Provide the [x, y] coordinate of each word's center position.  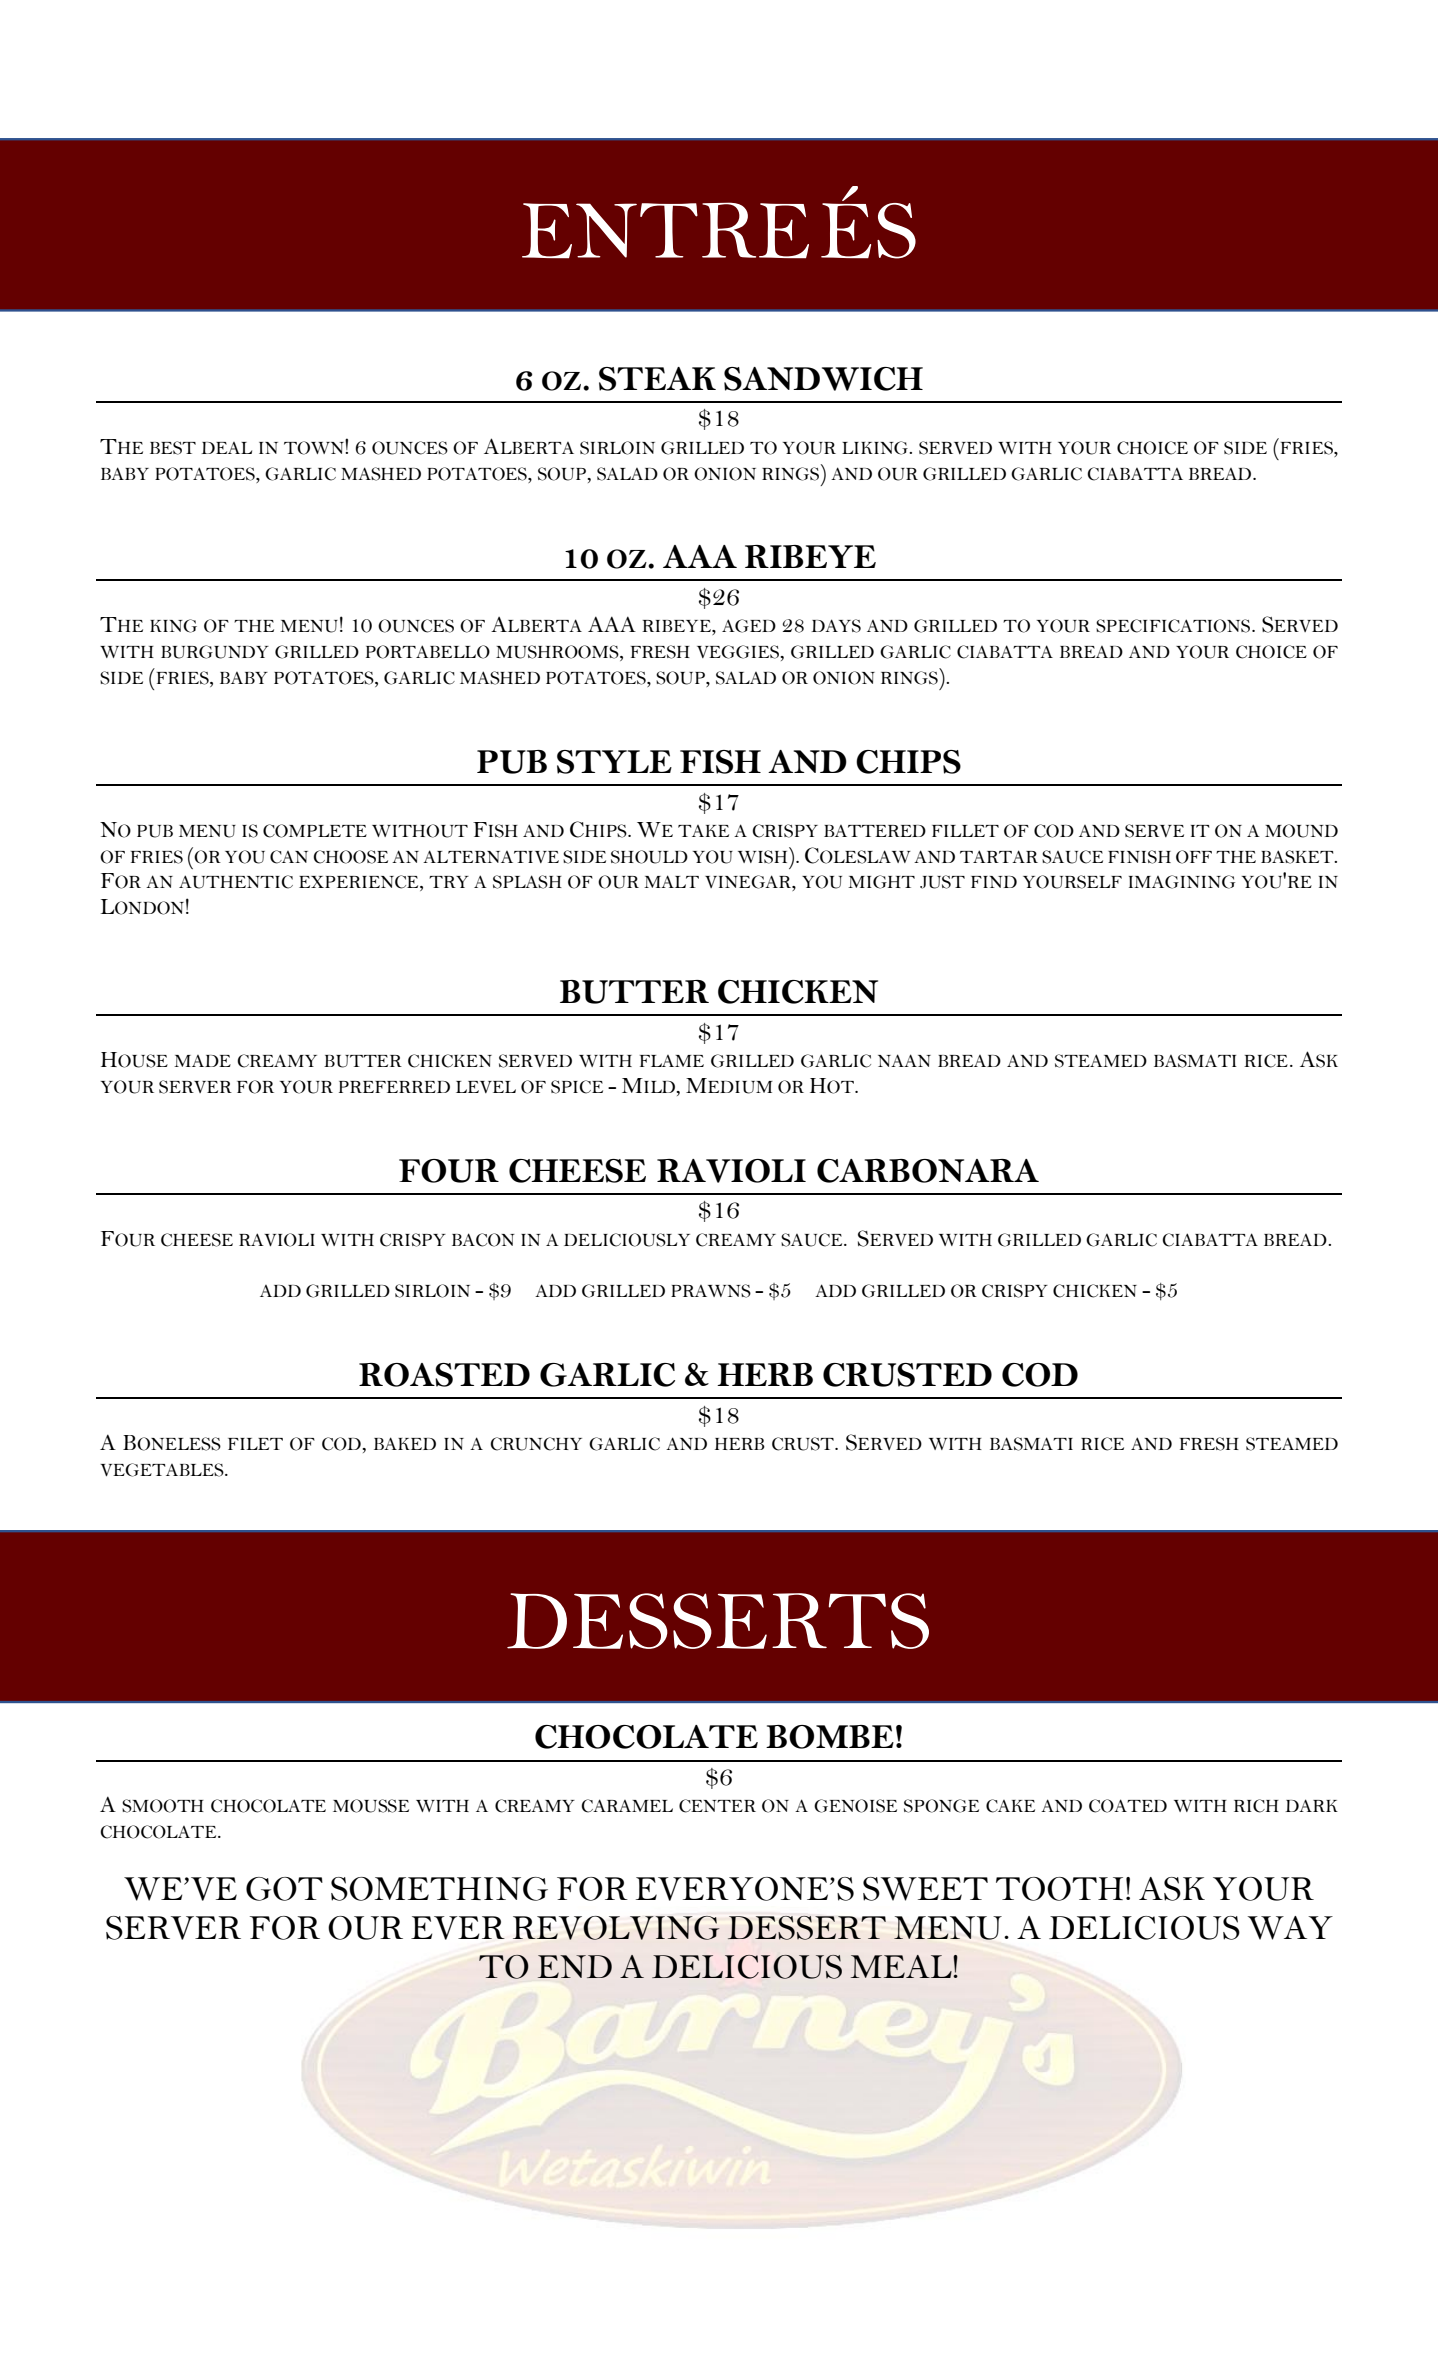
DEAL [226, 448]
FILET [255, 1444]
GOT [284, 1889]
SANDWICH [823, 379]
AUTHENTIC [236, 882]
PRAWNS [711, 1291]
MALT [671, 881]
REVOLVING [616, 1928]
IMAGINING [1182, 882]
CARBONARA [928, 1171]
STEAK [657, 379]
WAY [1290, 1928]
